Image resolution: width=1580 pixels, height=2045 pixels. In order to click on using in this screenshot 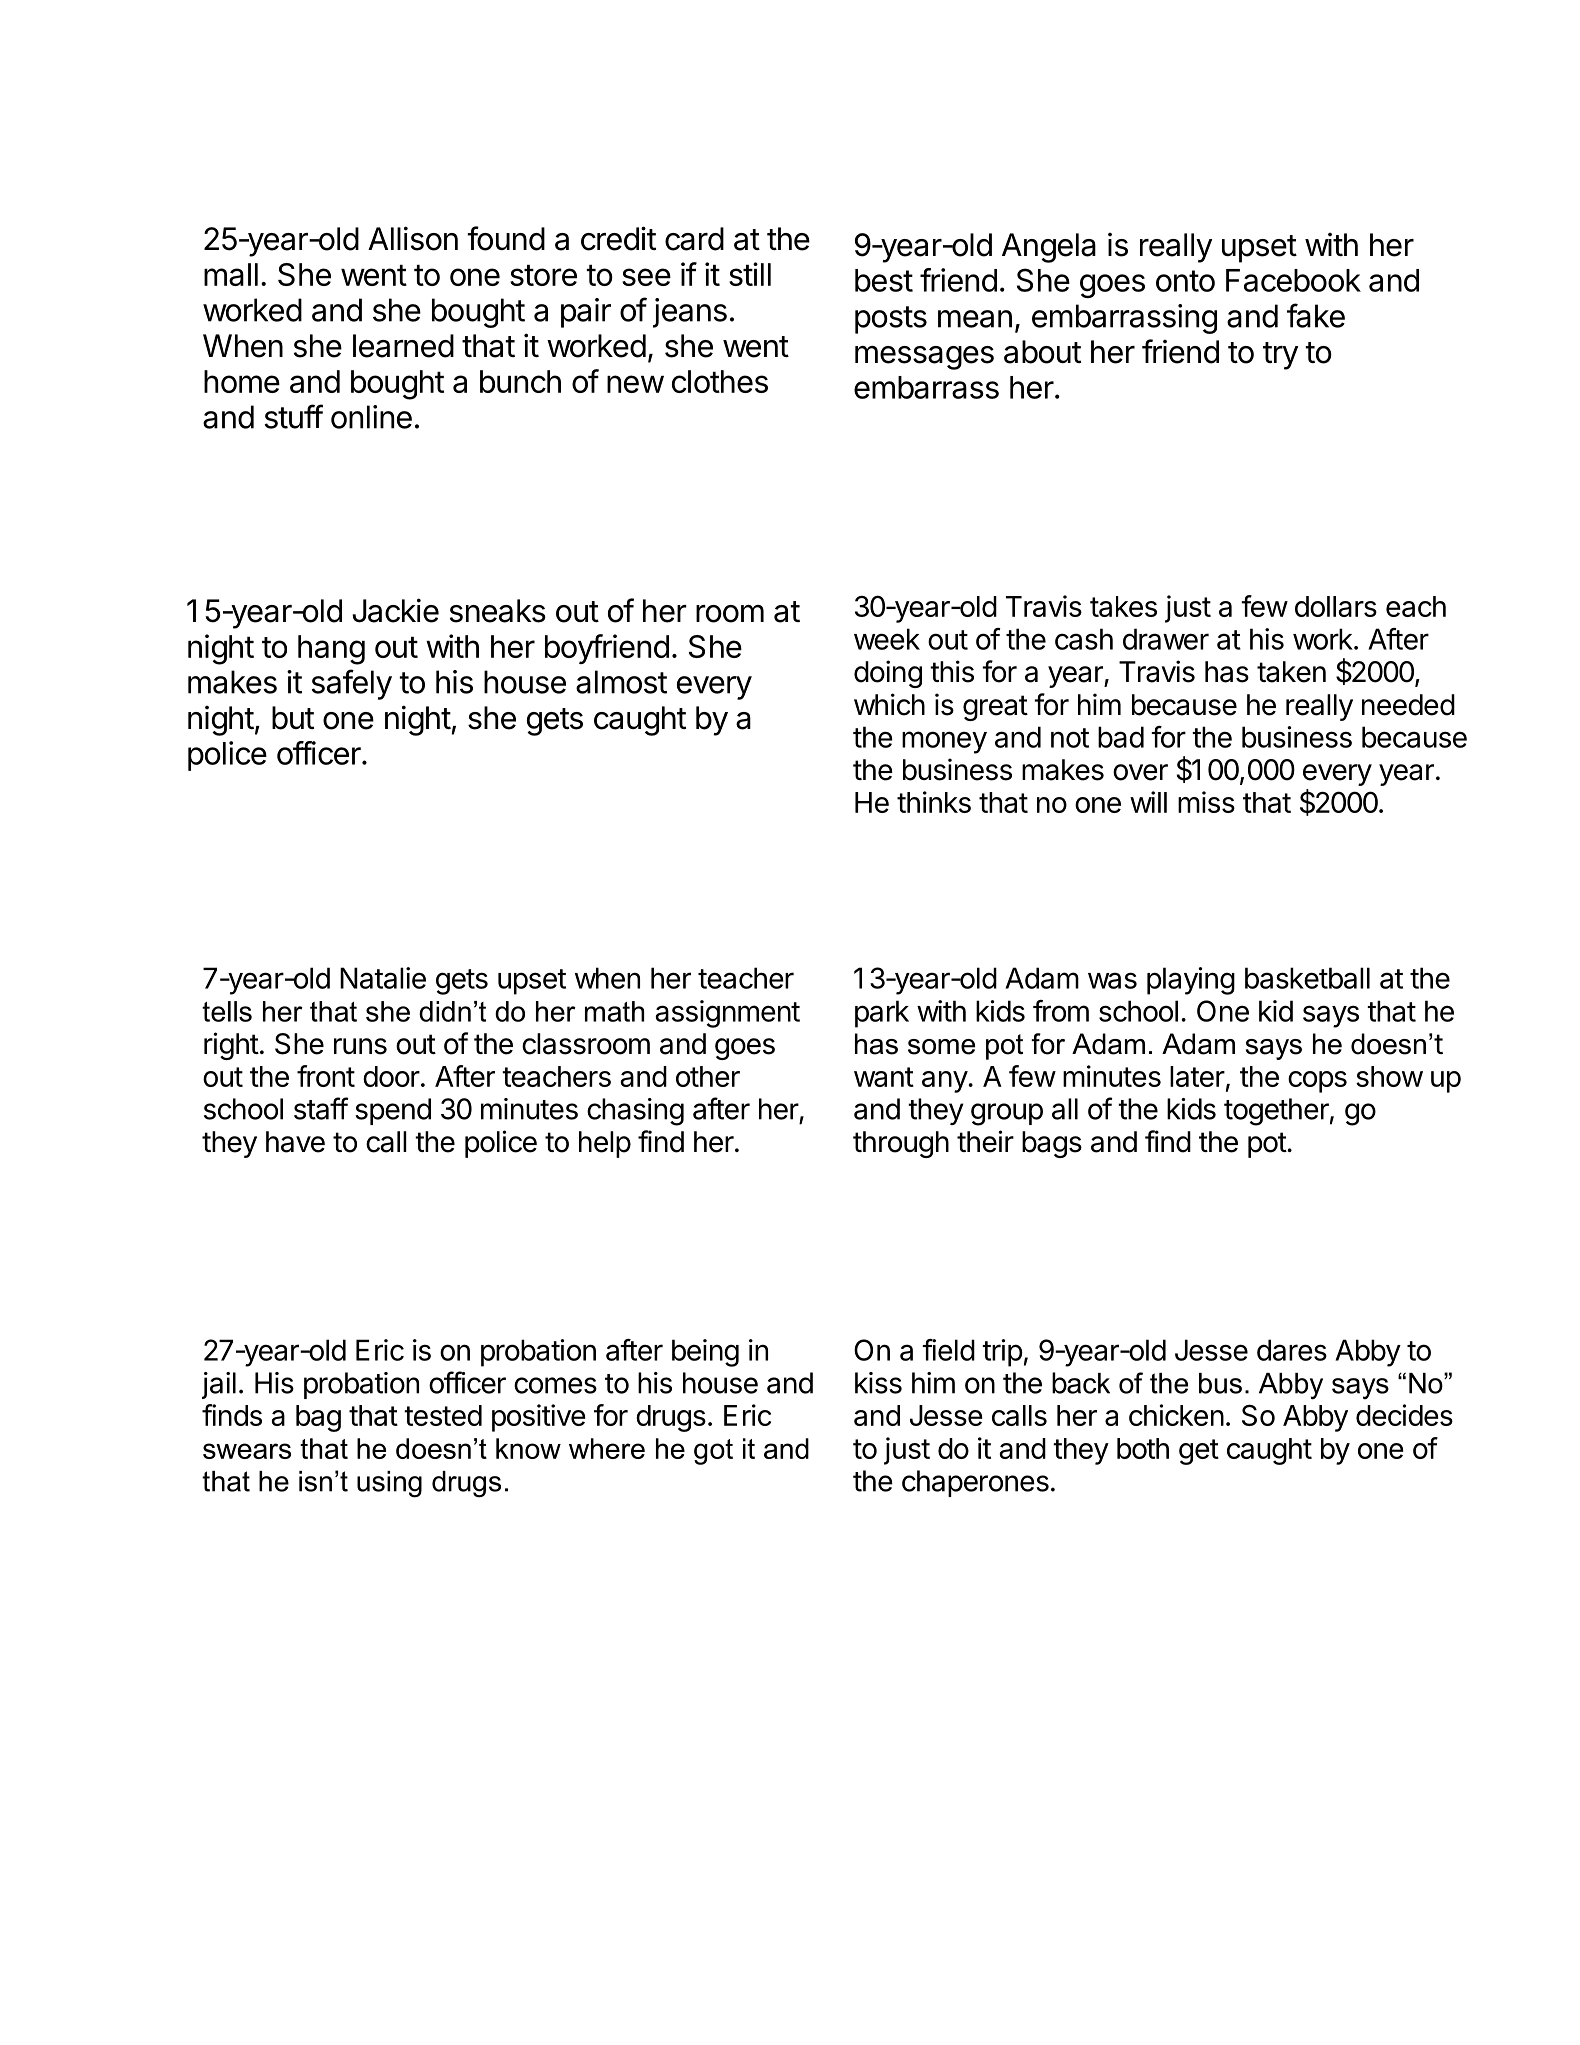, I will do `click(389, 1484)`.
